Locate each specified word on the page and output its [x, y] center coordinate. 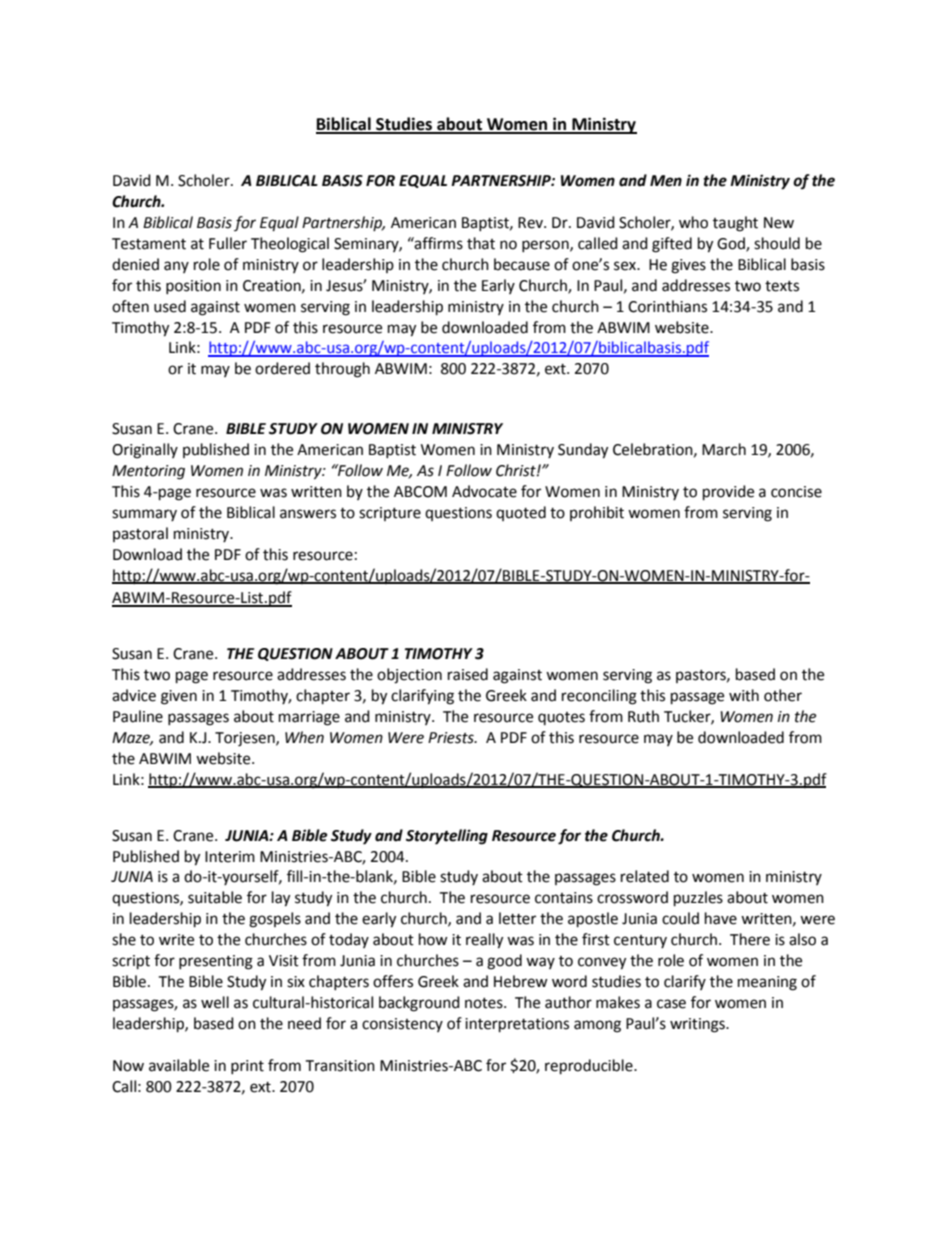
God [732, 244]
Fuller [228, 243]
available [179, 1065]
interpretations [517, 1025]
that [481, 243]
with [744, 695]
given [179, 697]
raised [468, 674]
